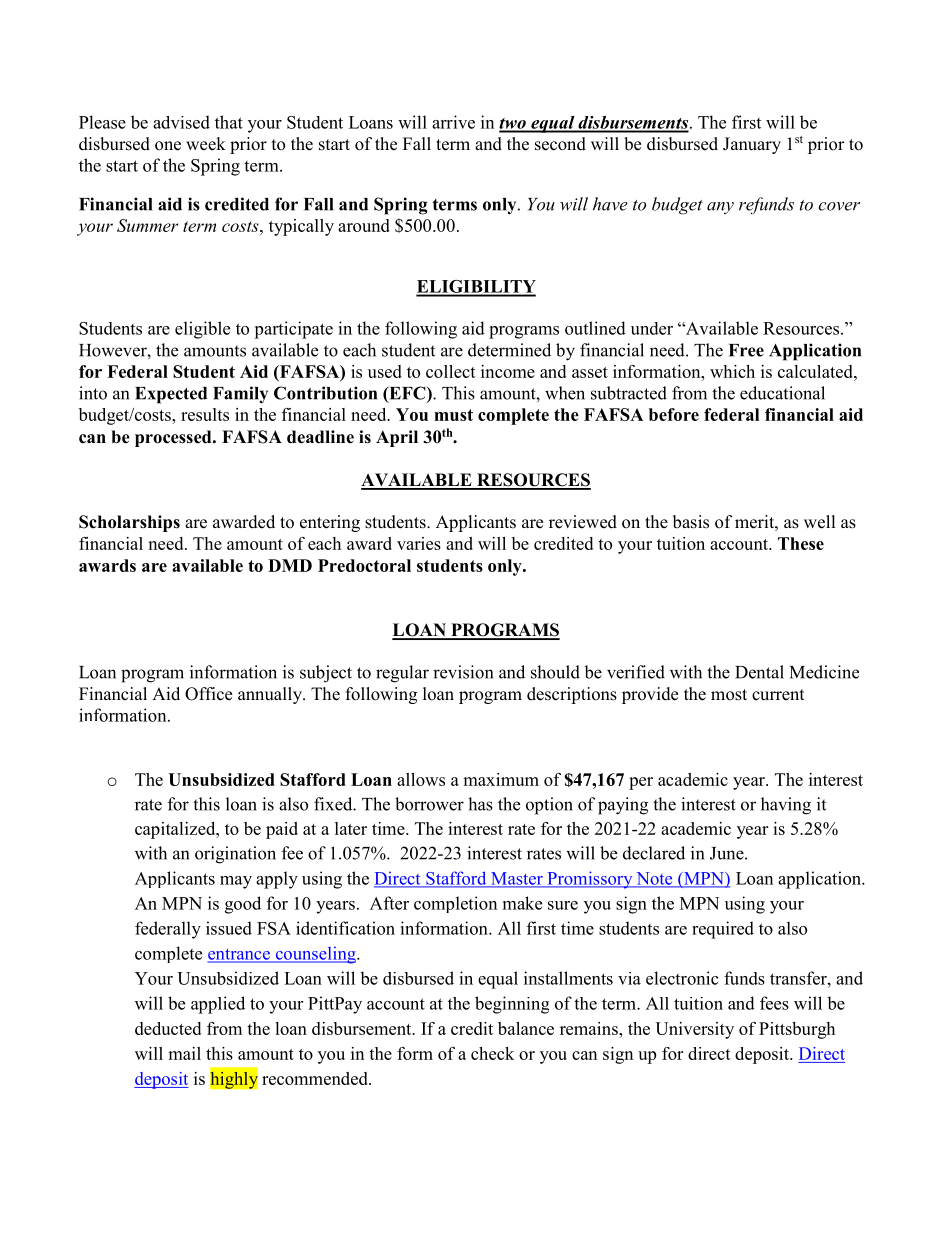 Image resolution: width=952 pixels, height=1233 pixels. I want to click on one, so click(168, 146).
